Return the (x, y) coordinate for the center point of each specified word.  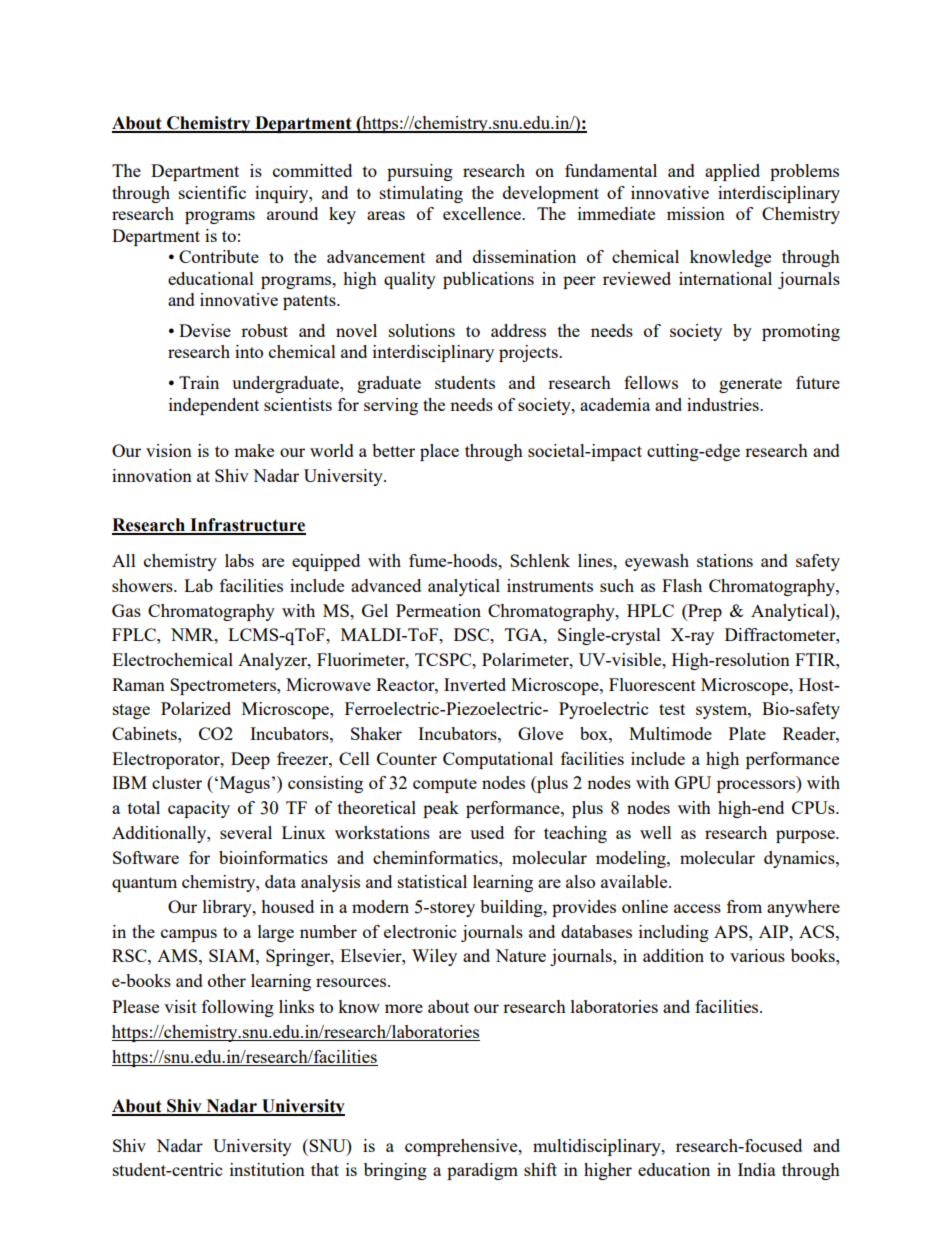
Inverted (475, 684)
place (439, 452)
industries (724, 404)
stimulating (421, 194)
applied (732, 172)
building (512, 908)
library (228, 908)
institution (267, 1169)
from (744, 906)
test (672, 709)
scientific (212, 192)
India (757, 1169)
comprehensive (462, 1147)
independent (214, 406)
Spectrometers (224, 686)
